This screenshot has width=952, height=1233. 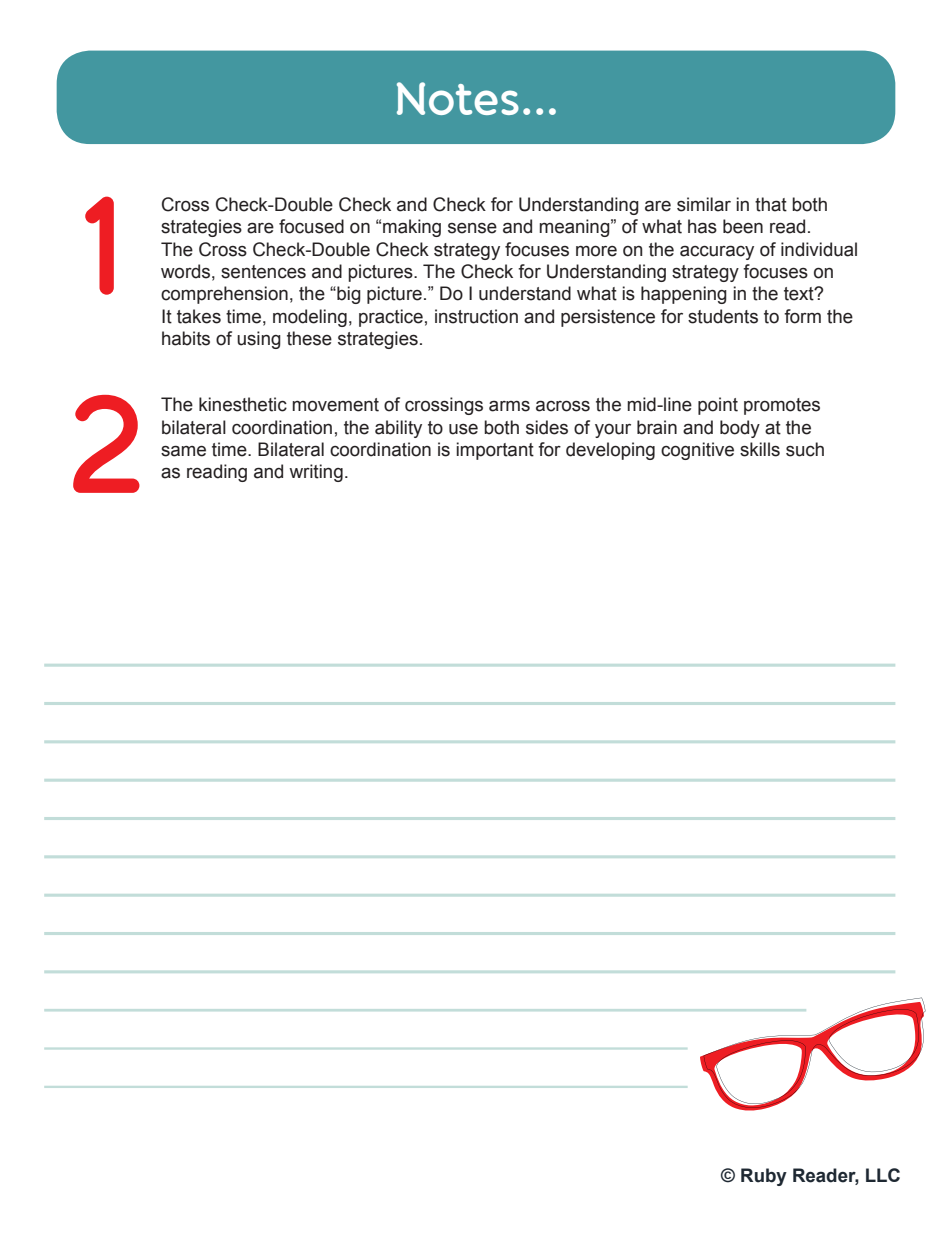 What do you see at coordinates (311, 226) in the screenshot?
I see `focused` at bounding box center [311, 226].
